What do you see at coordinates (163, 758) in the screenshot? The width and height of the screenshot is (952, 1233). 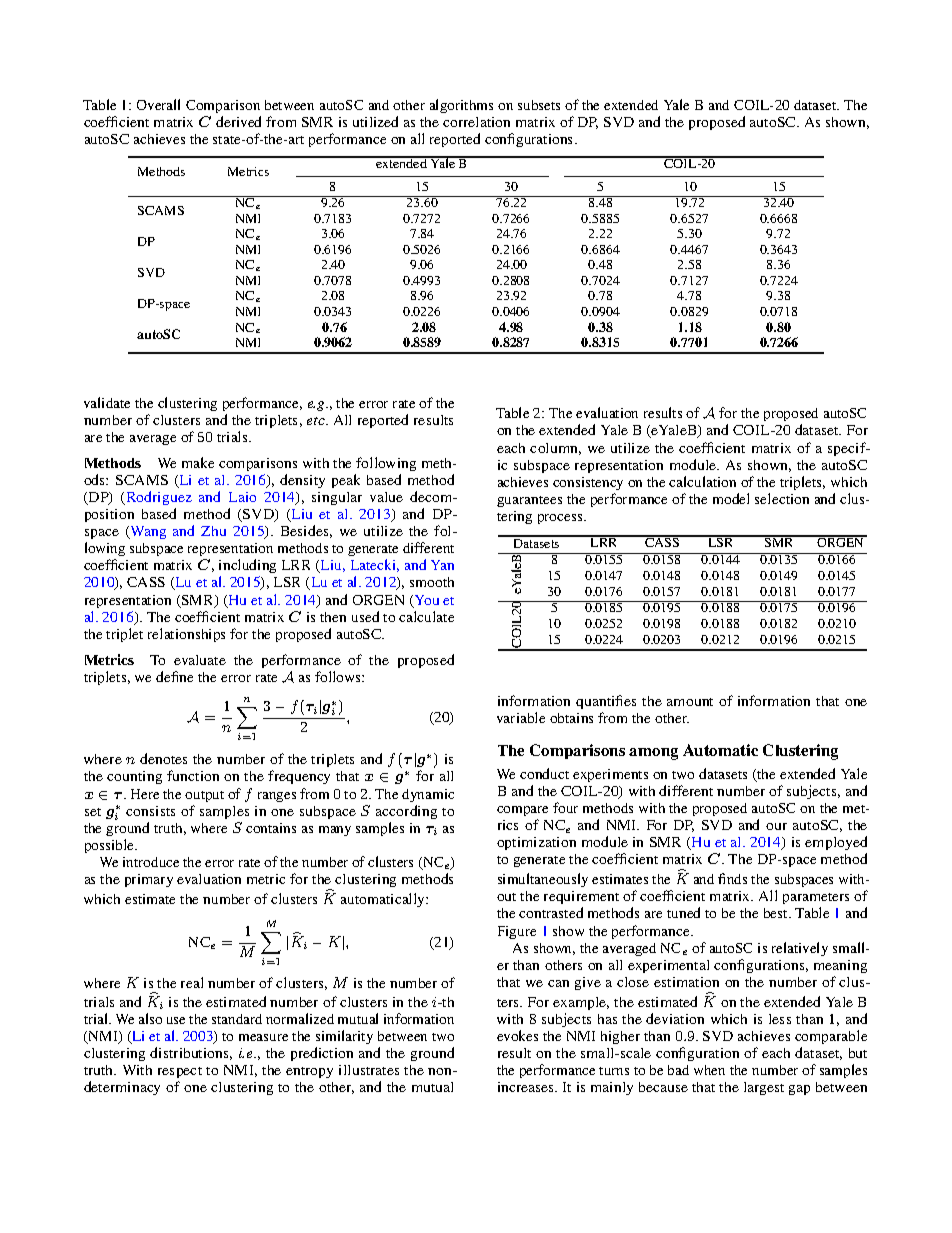 I see `denotes` at bounding box center [163, 758].
